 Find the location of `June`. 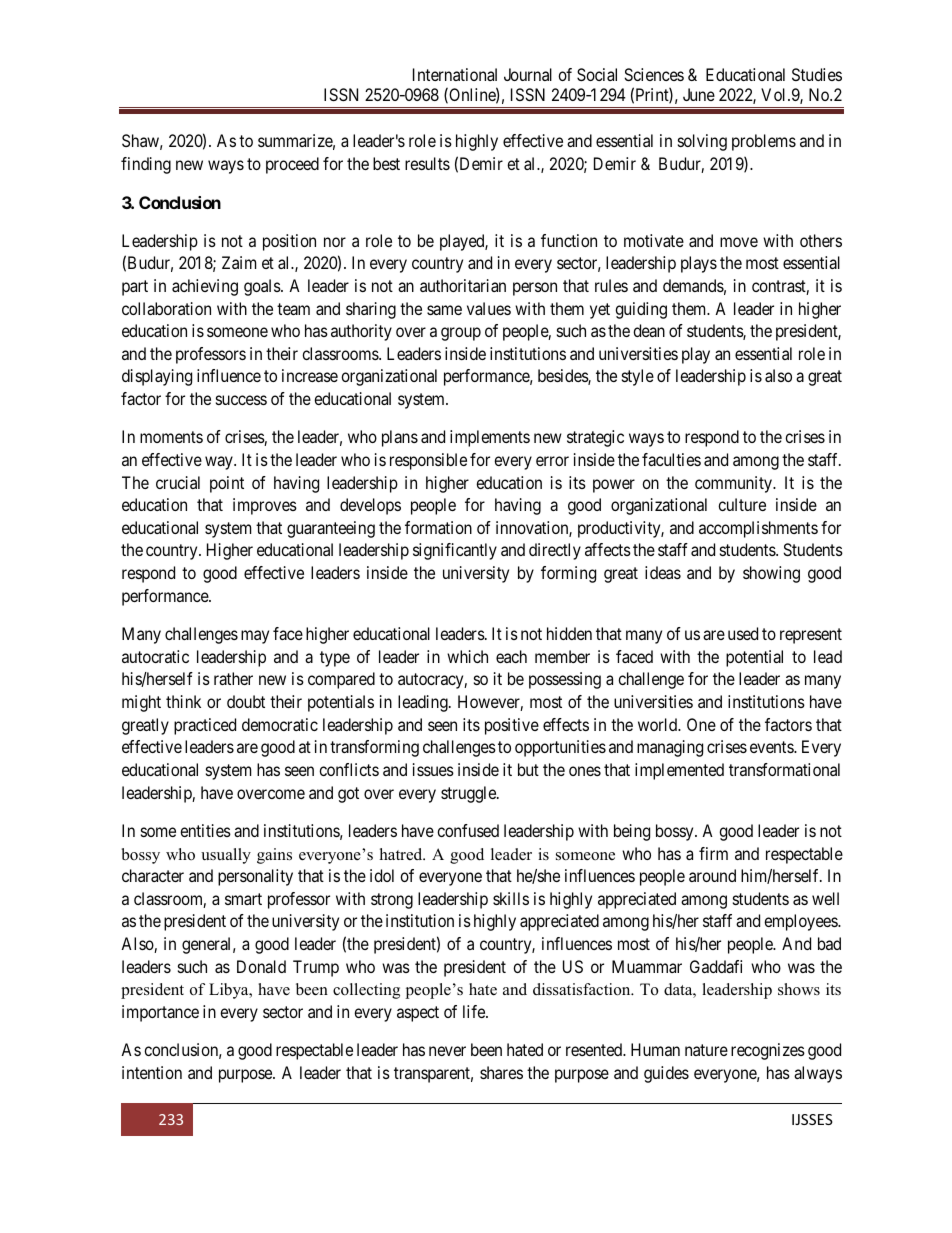

June is located at coordinates (699, 94).
